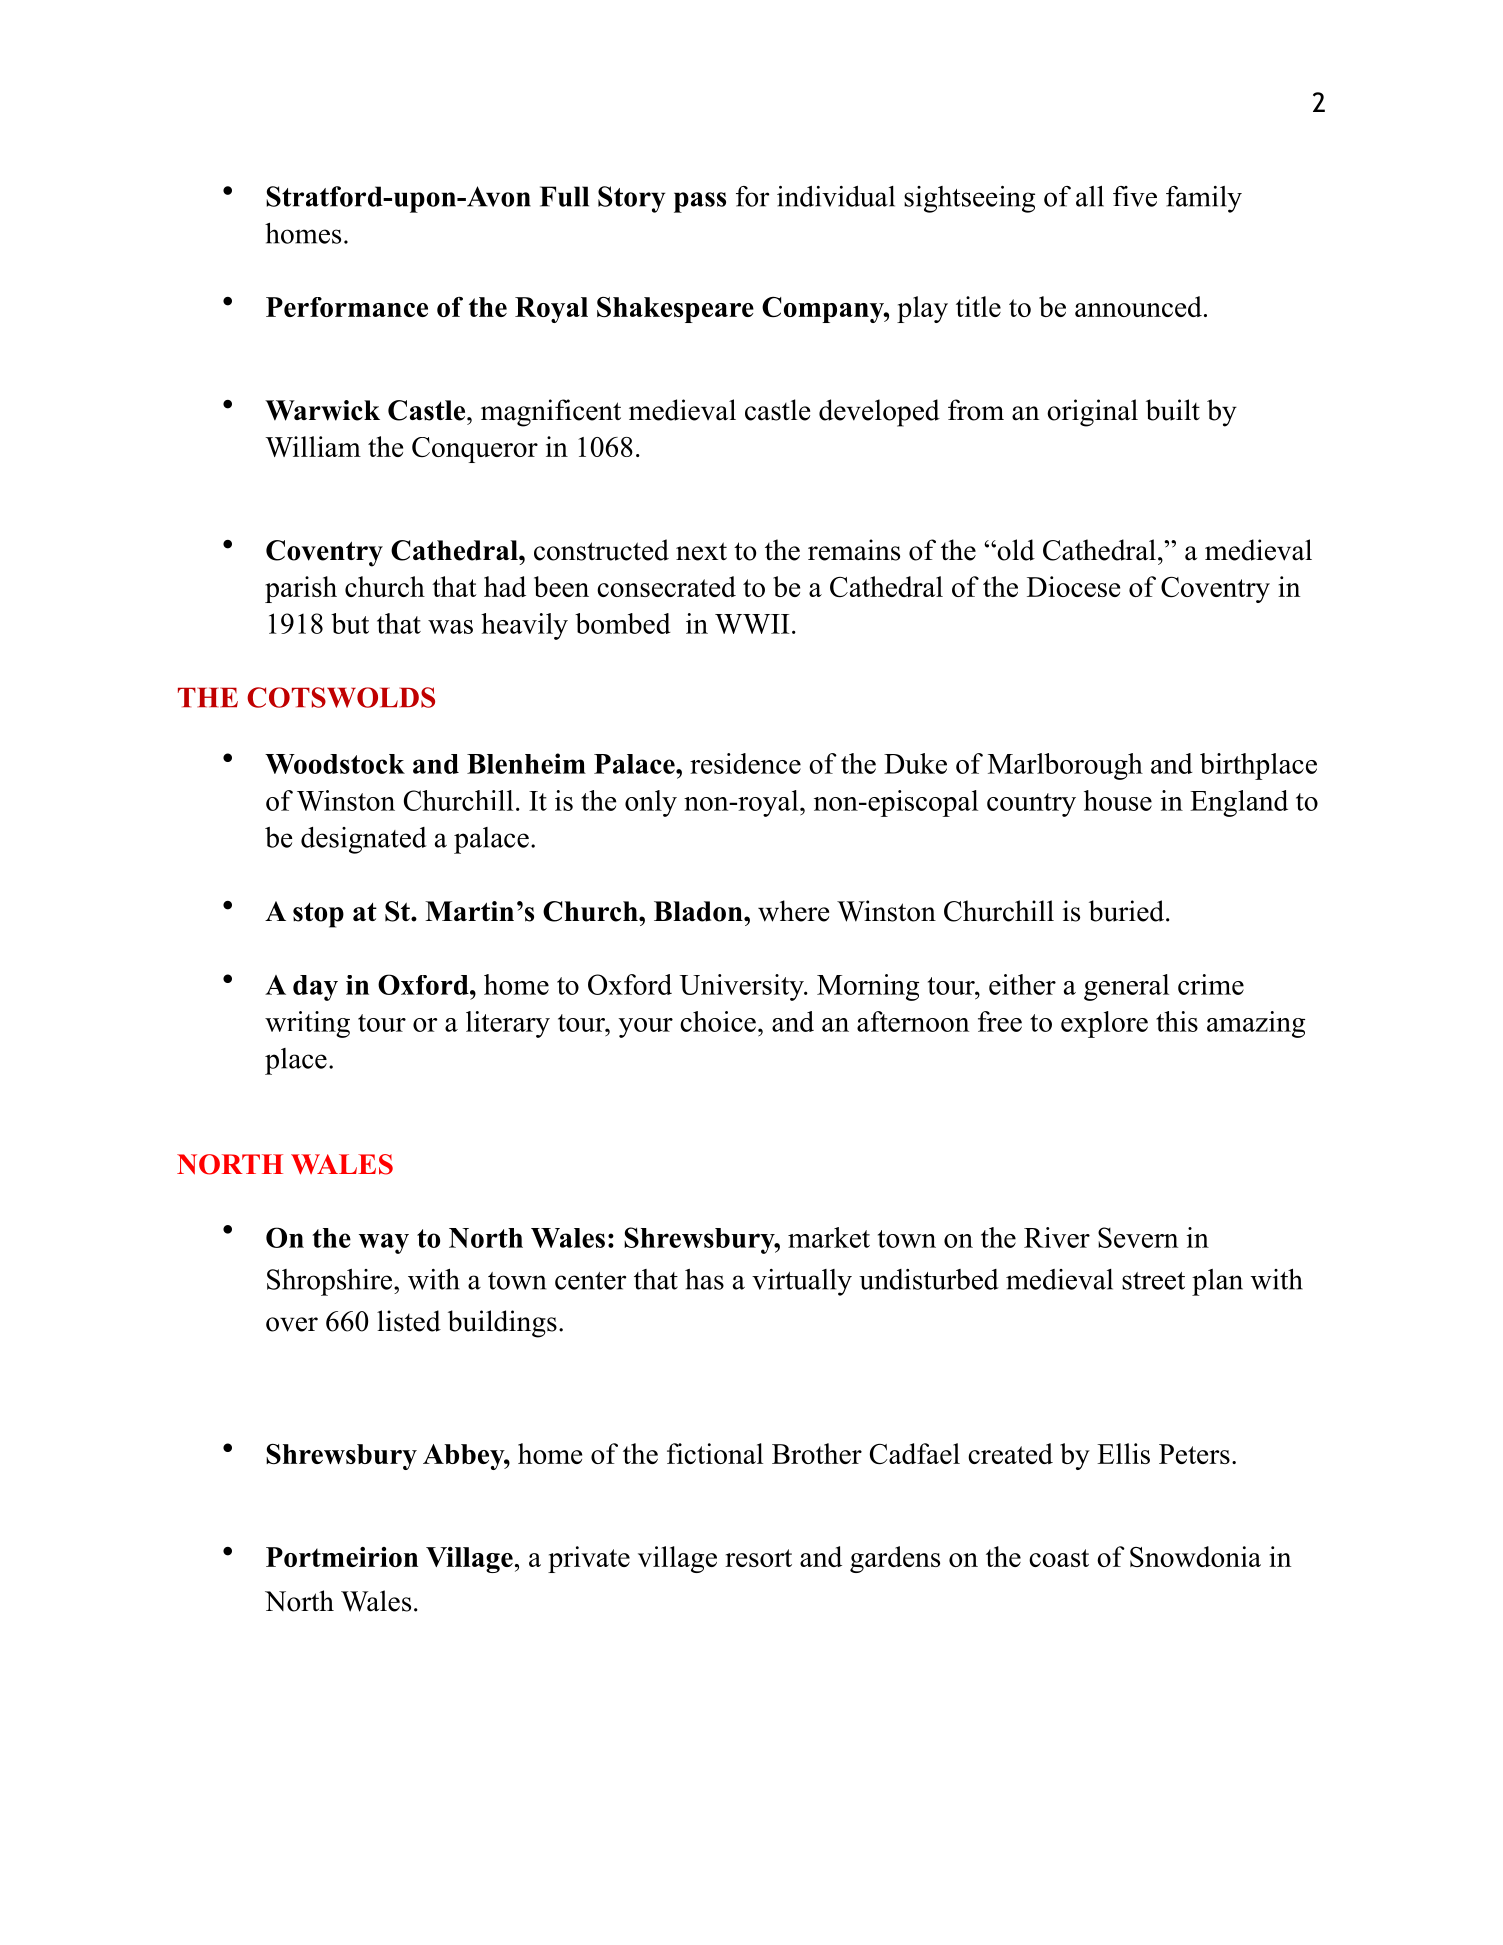 The height and width of the document is (1945, 1503). I want to click on where, so click(793, 911).
